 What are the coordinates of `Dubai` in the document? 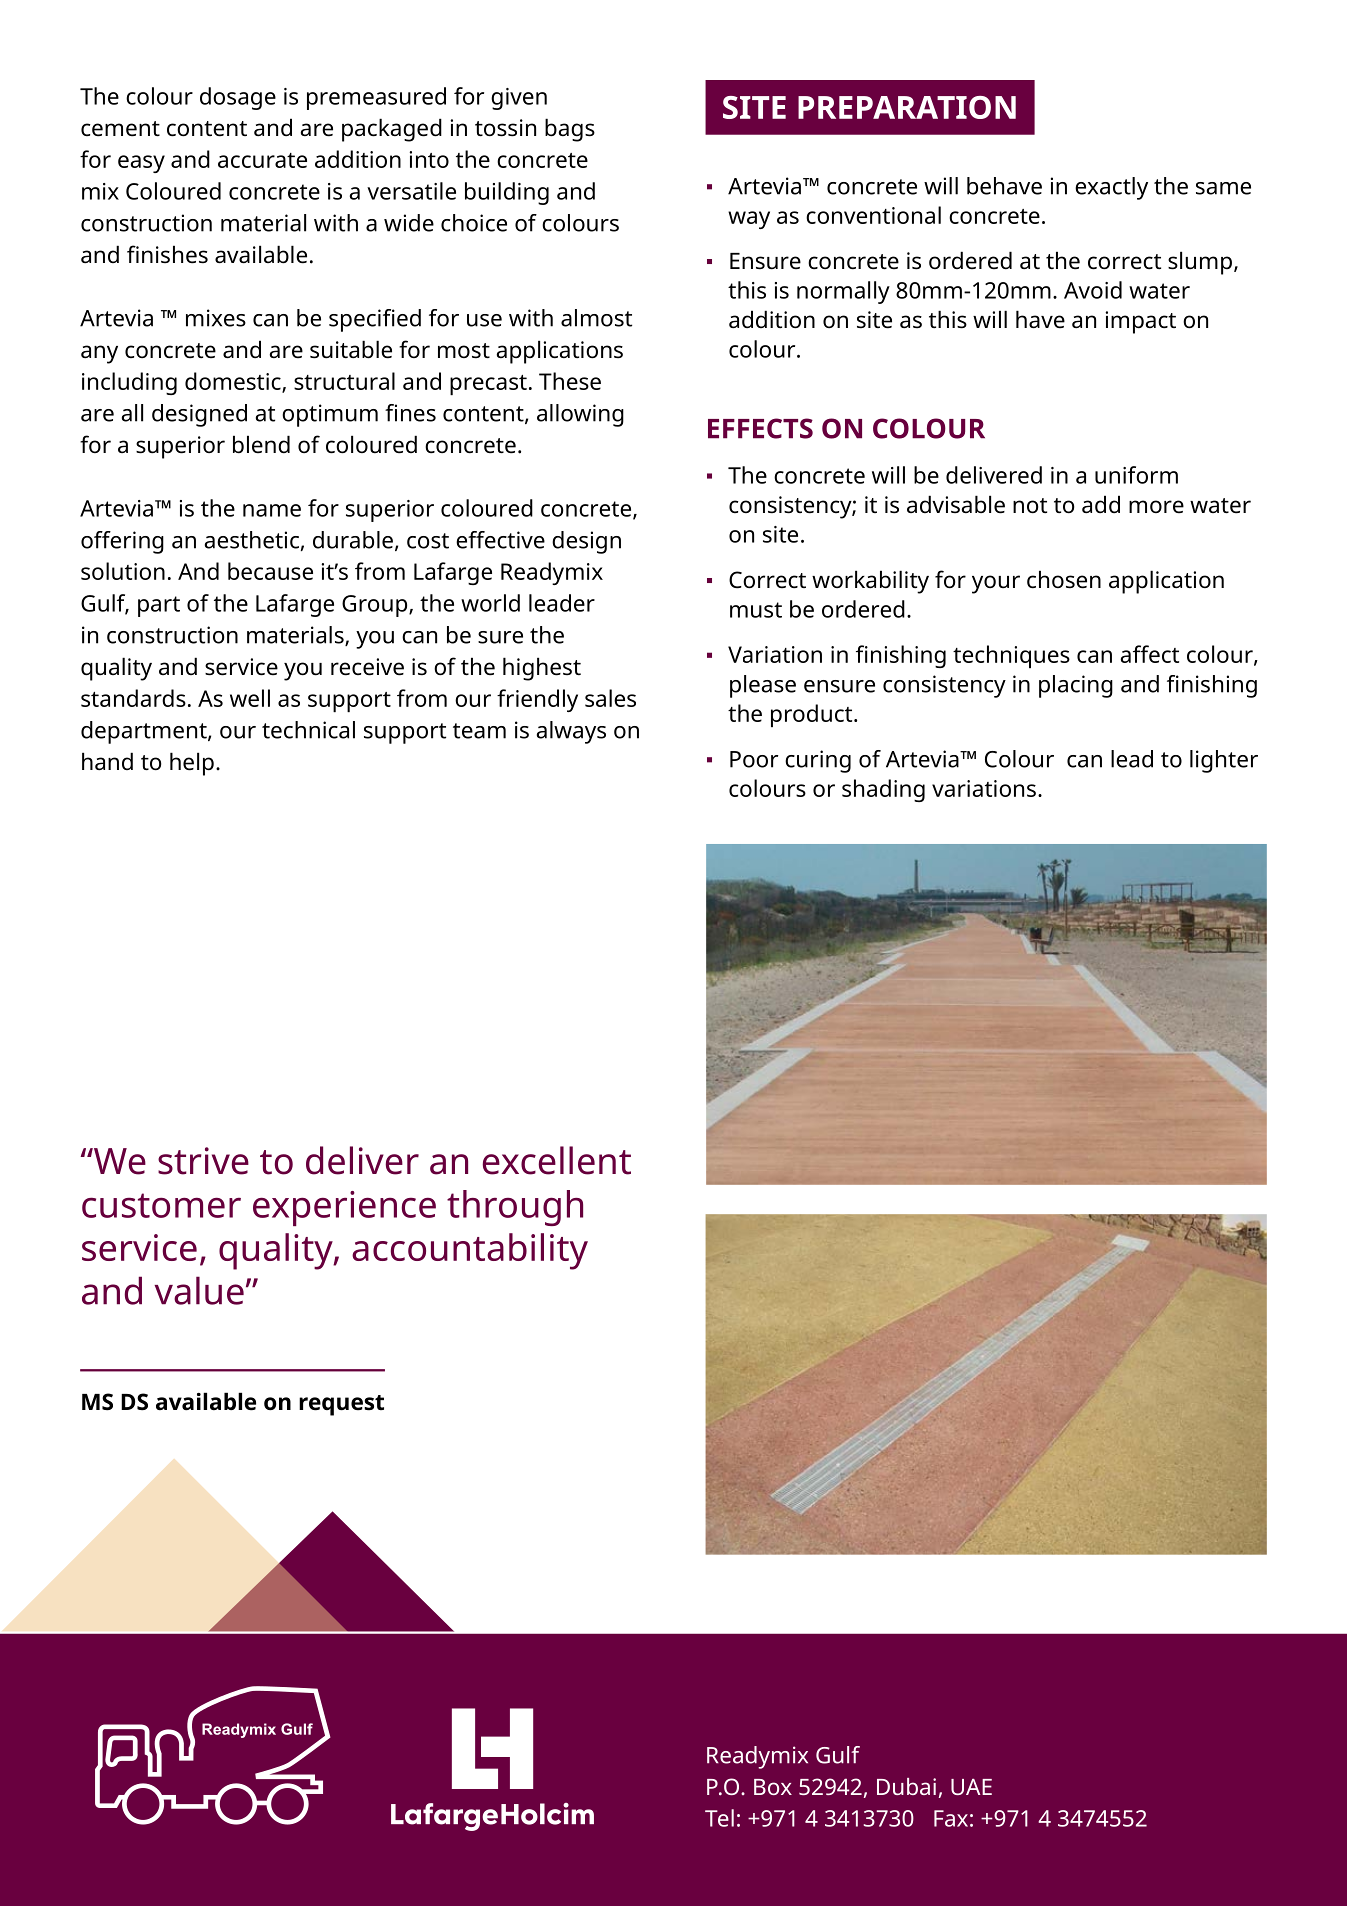 It's located at (906, 1786).
